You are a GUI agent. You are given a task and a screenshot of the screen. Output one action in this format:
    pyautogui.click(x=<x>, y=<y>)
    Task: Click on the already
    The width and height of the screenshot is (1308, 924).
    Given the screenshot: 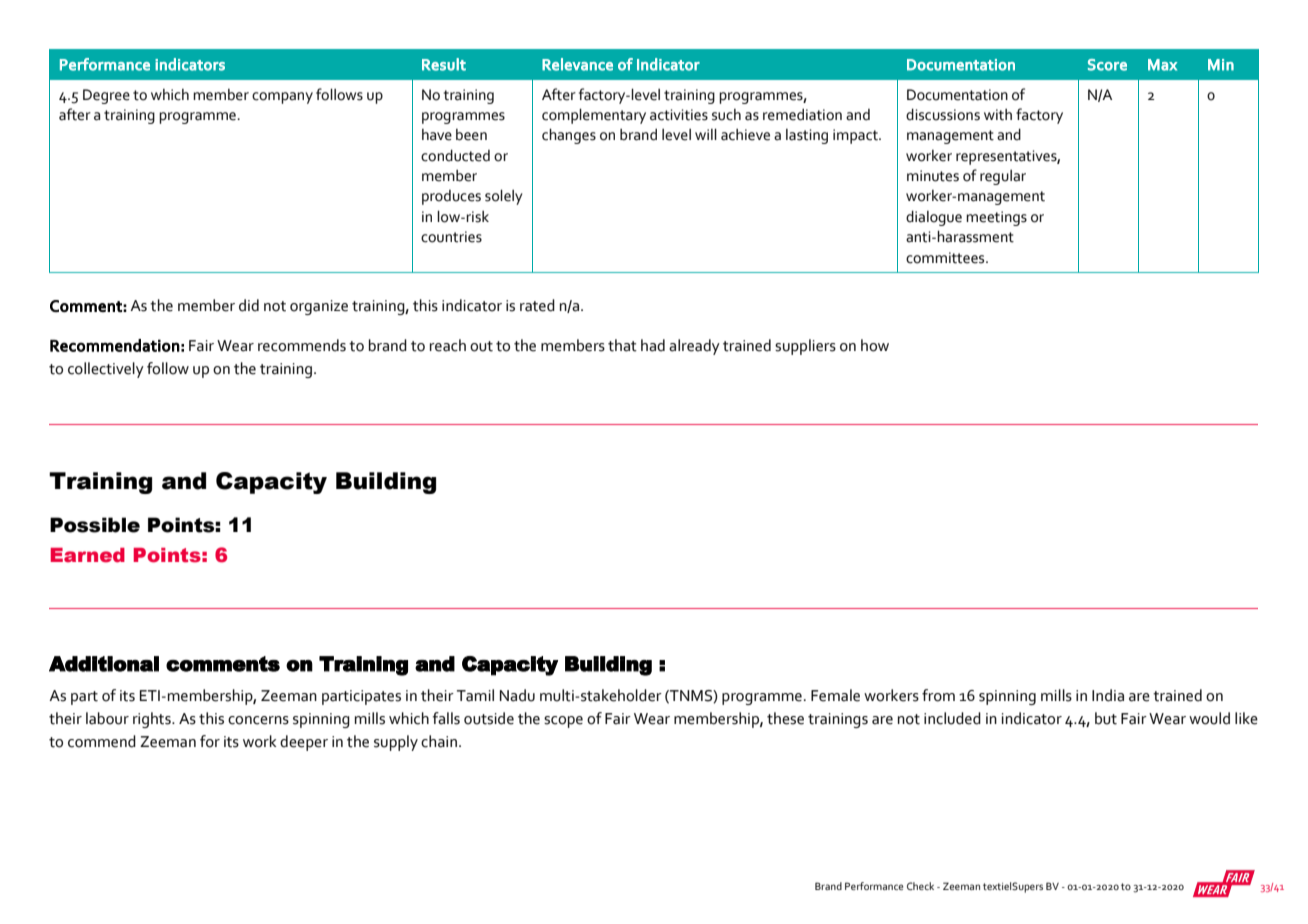 What is the action you would take?
    pyautogui.click(x=694, y=347)
